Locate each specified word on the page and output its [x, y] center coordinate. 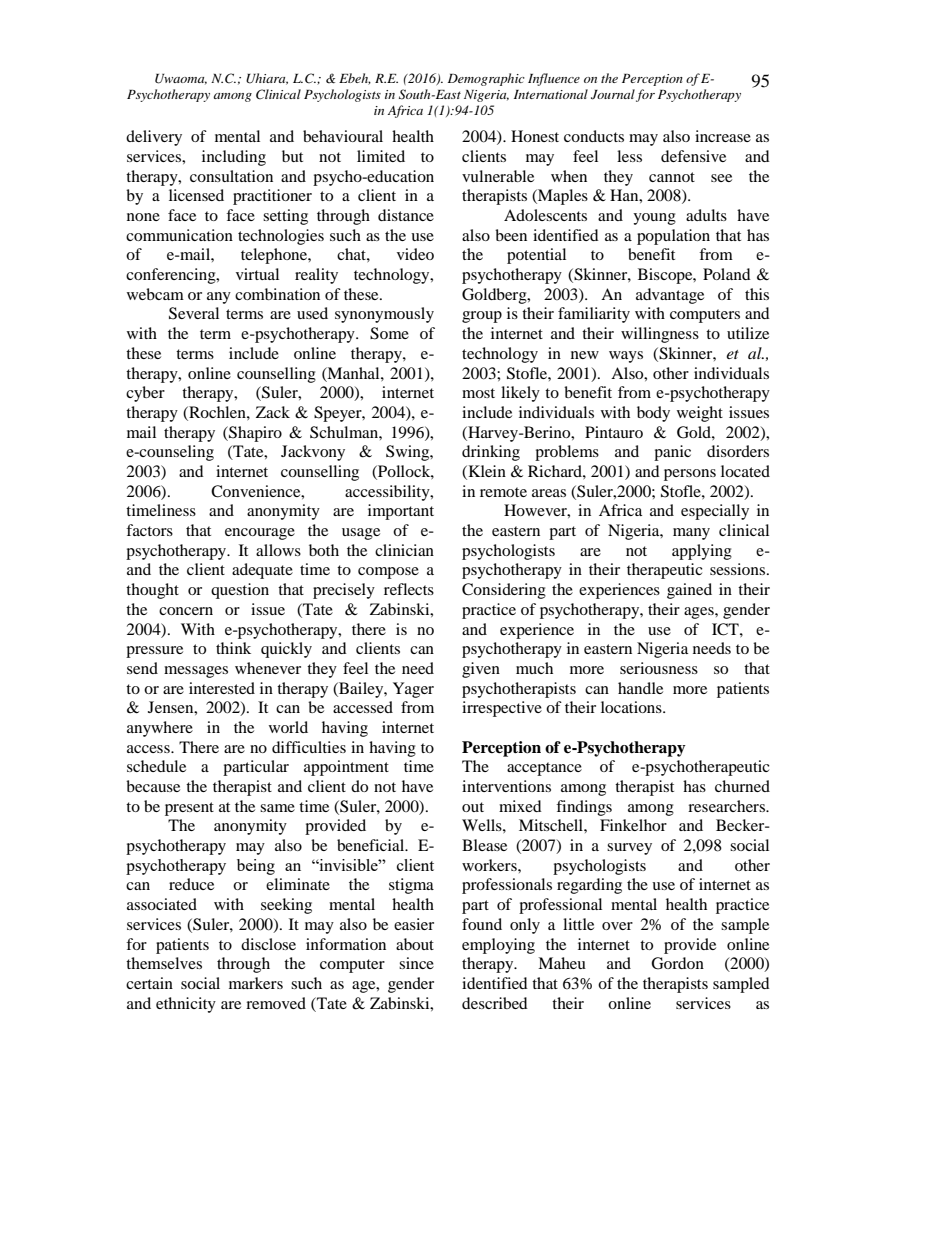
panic [672, 453]
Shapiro [254, 434]
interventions [506, 786]
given [481, 670]
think [233, 648]
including [234, 158]
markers [256, 983]
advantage [670, 296]
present [189, 809]
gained [689, 591]
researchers [727, 806]
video [415, 254]
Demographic [486, 79]
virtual [257, 274]
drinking [491, 453]
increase [723, 136]
